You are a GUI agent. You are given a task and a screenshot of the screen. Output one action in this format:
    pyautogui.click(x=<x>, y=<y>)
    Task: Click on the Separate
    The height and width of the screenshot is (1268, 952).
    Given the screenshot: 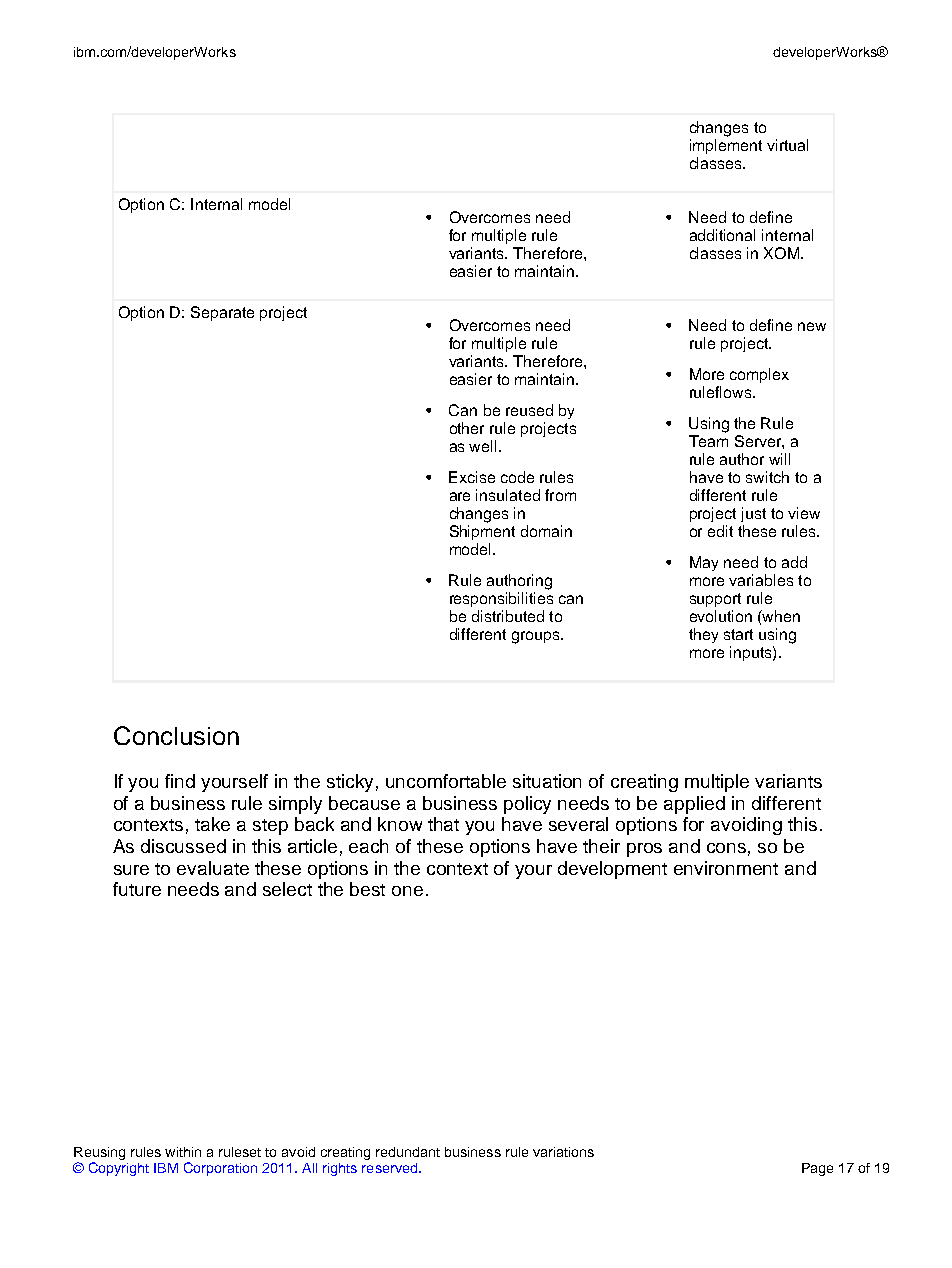 What is the action you would take?
    pyautogui.click(x=222, y=313)
